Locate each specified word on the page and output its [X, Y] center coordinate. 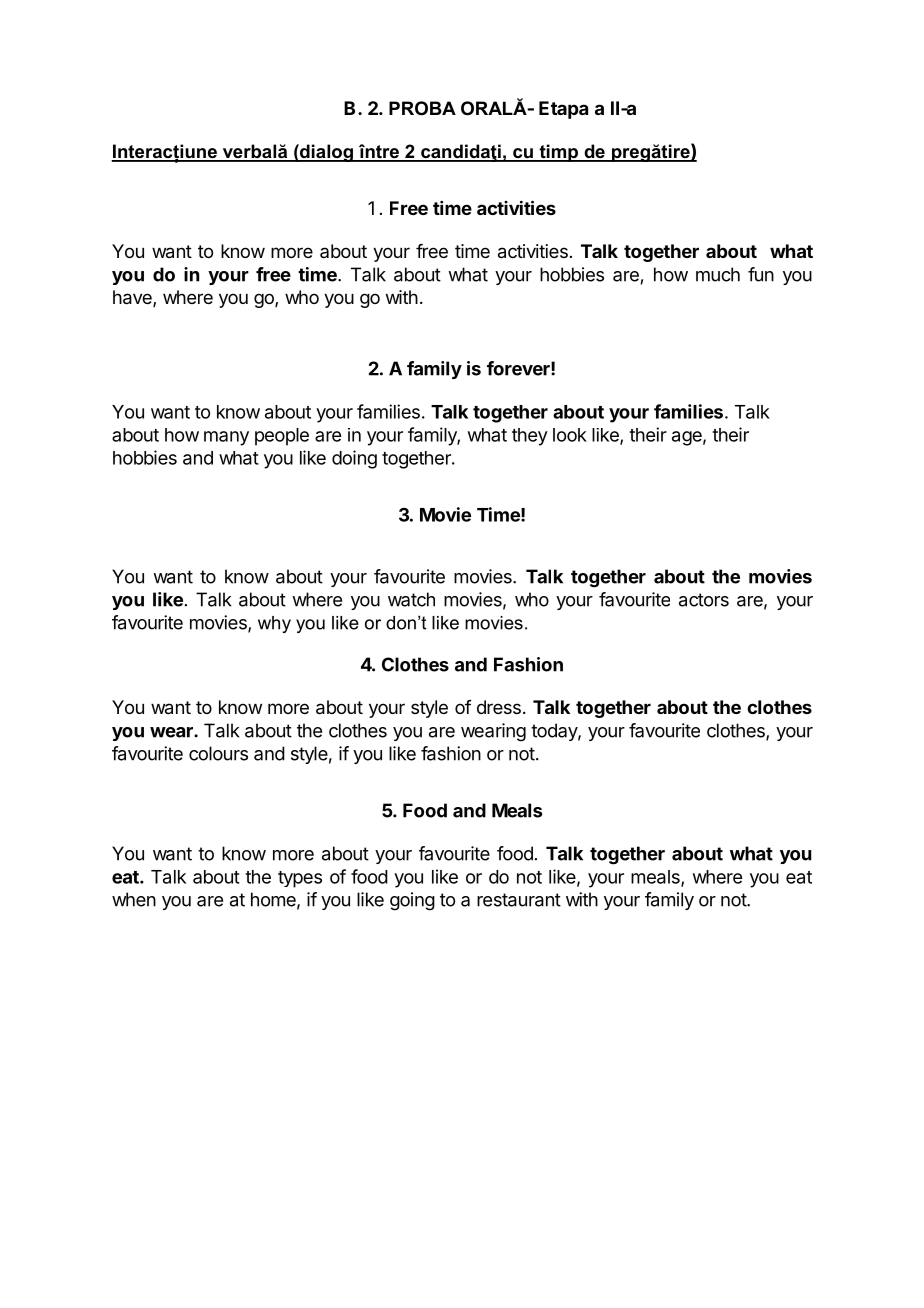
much [718, 274]
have [133, 298]
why [274, 624]
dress [499, 707]
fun [761, 274]
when [134, 899]
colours [218, 753]
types [300, 879]
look [570, 435]
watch [411, 599]
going [412, 901]
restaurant [519, 900]
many [226, 438]
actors [704, 600]
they [530, 437]
